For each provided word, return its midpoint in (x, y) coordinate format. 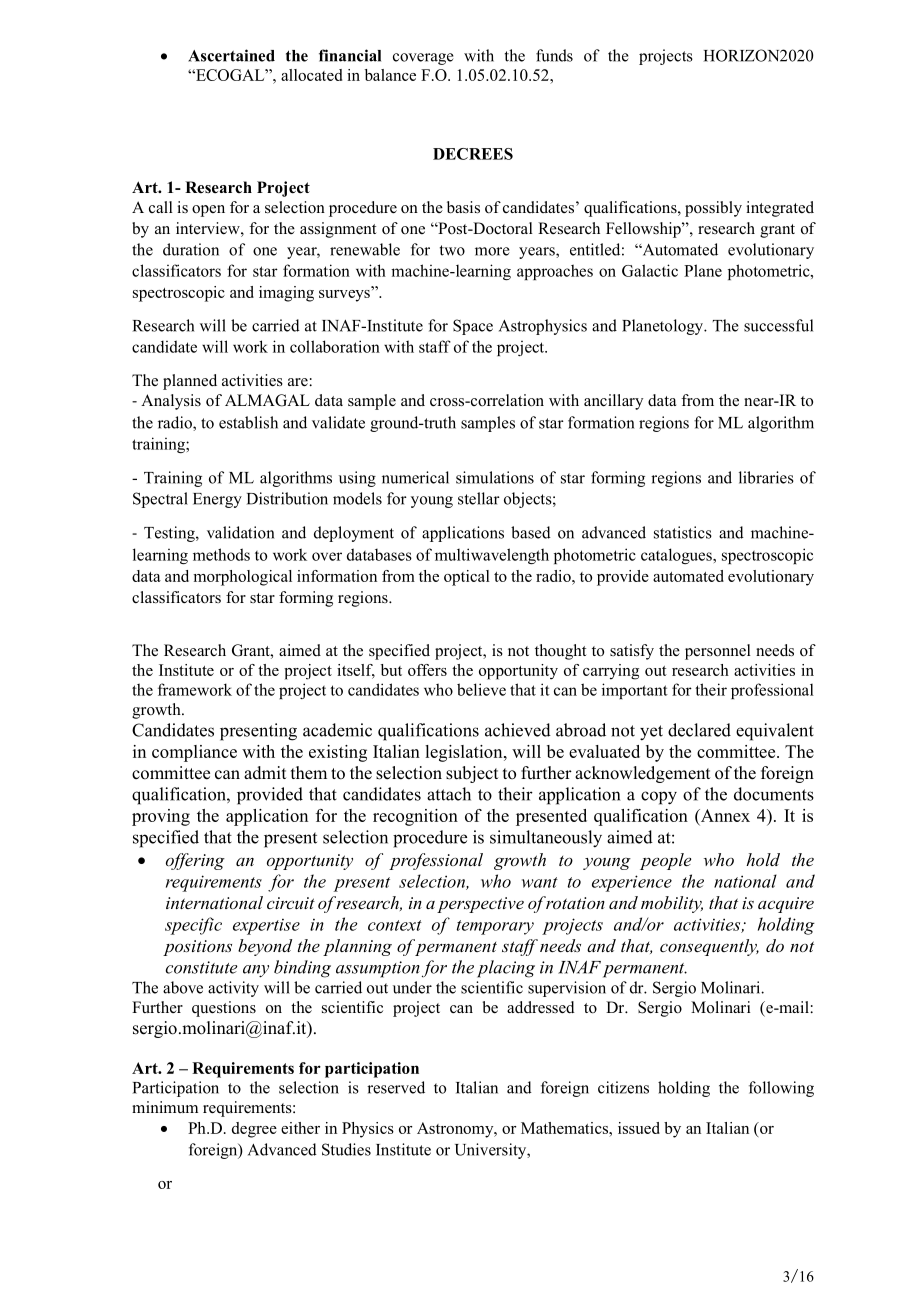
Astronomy (456, 1130)
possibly (713, 209)
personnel (718, 652)
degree (254, 1130)
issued (639, 1128)
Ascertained (231, 55)
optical (467, 578)
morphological (242, 578)
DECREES (473, 154)
